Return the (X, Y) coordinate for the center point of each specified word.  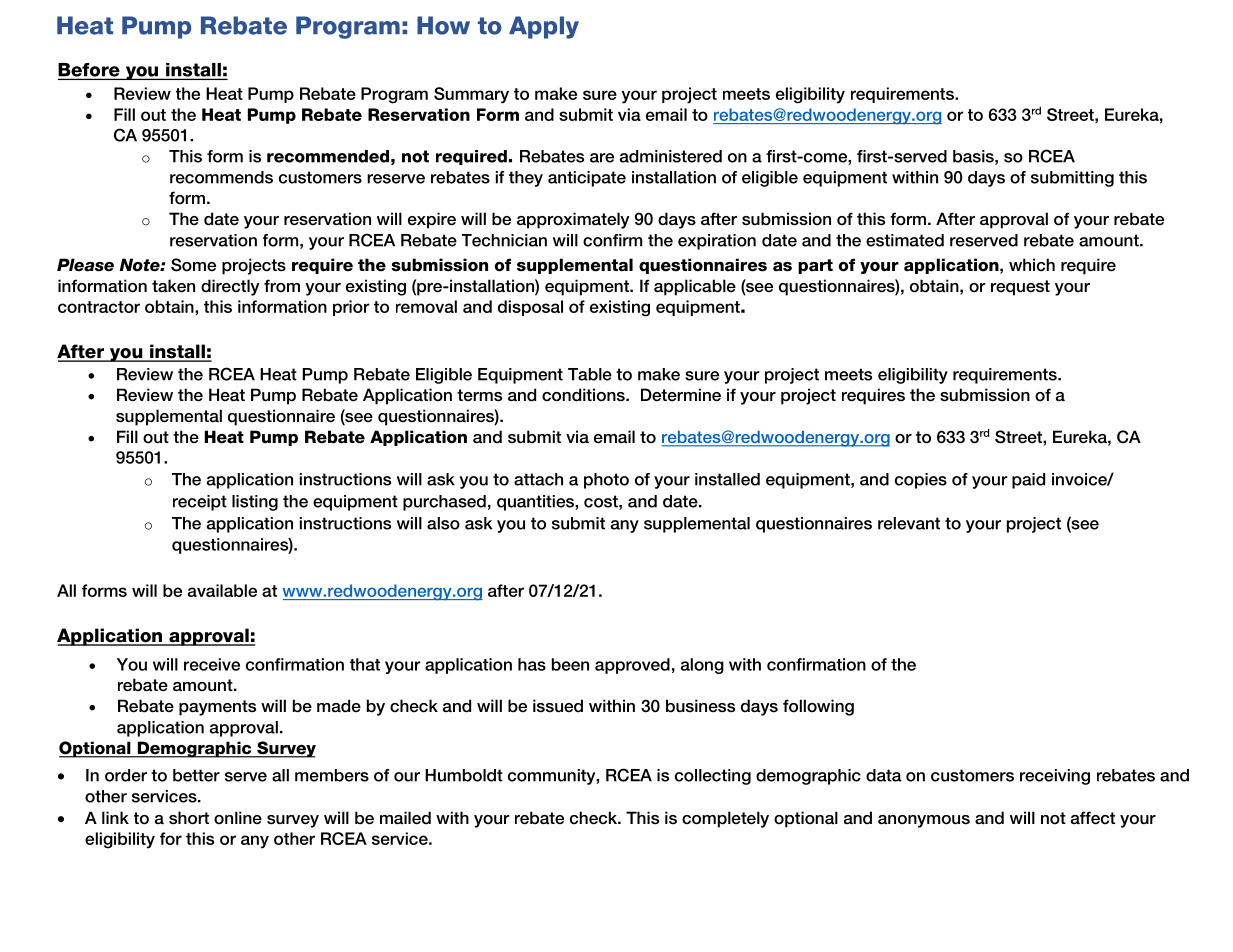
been (570, 664)
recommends (221, 177)
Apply (544, 27)
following (818, 707)
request (1020, 288)
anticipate (587, 179)
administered (671, 156)
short (189, 818)
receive (212, 664)
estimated (905, 240)
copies (921, 481)
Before (90, 71)
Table (590, 374)
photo (606, 481)
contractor (99, 307)
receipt (200, 503)
